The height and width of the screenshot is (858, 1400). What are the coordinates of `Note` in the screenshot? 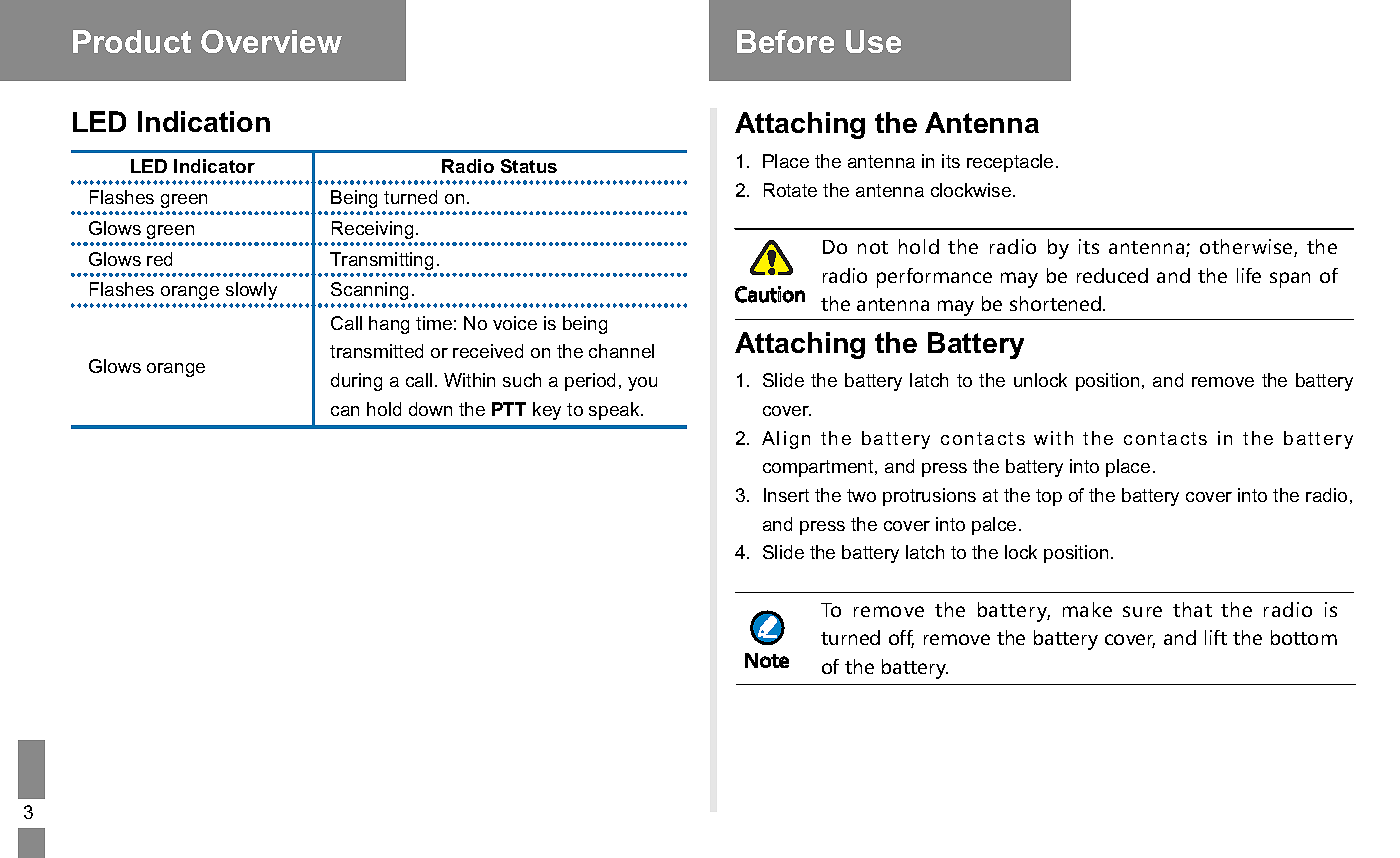 It's located at (767, 660).
